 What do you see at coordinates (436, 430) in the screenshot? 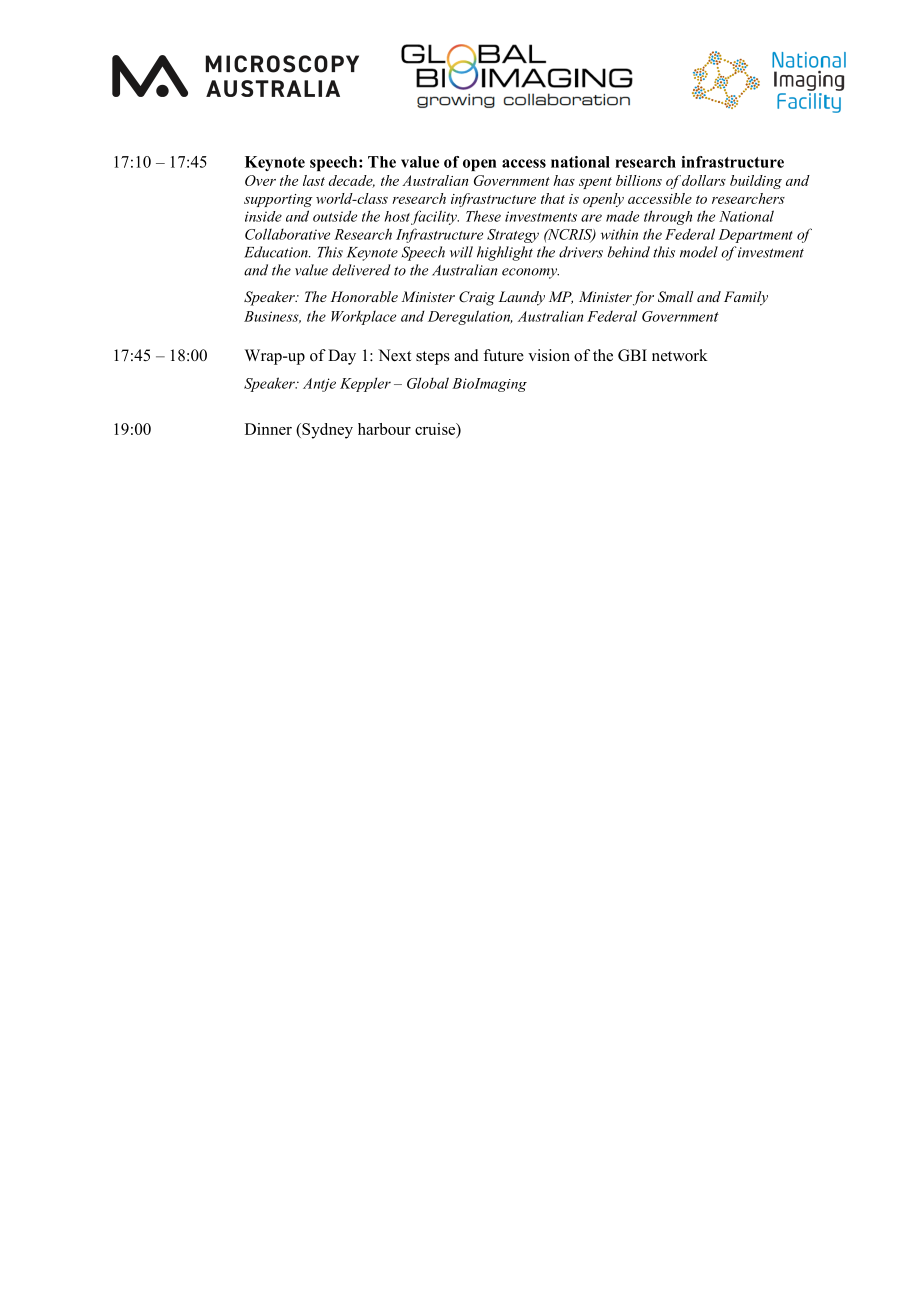
I see `cruise` at bounding box center [436, 430].
